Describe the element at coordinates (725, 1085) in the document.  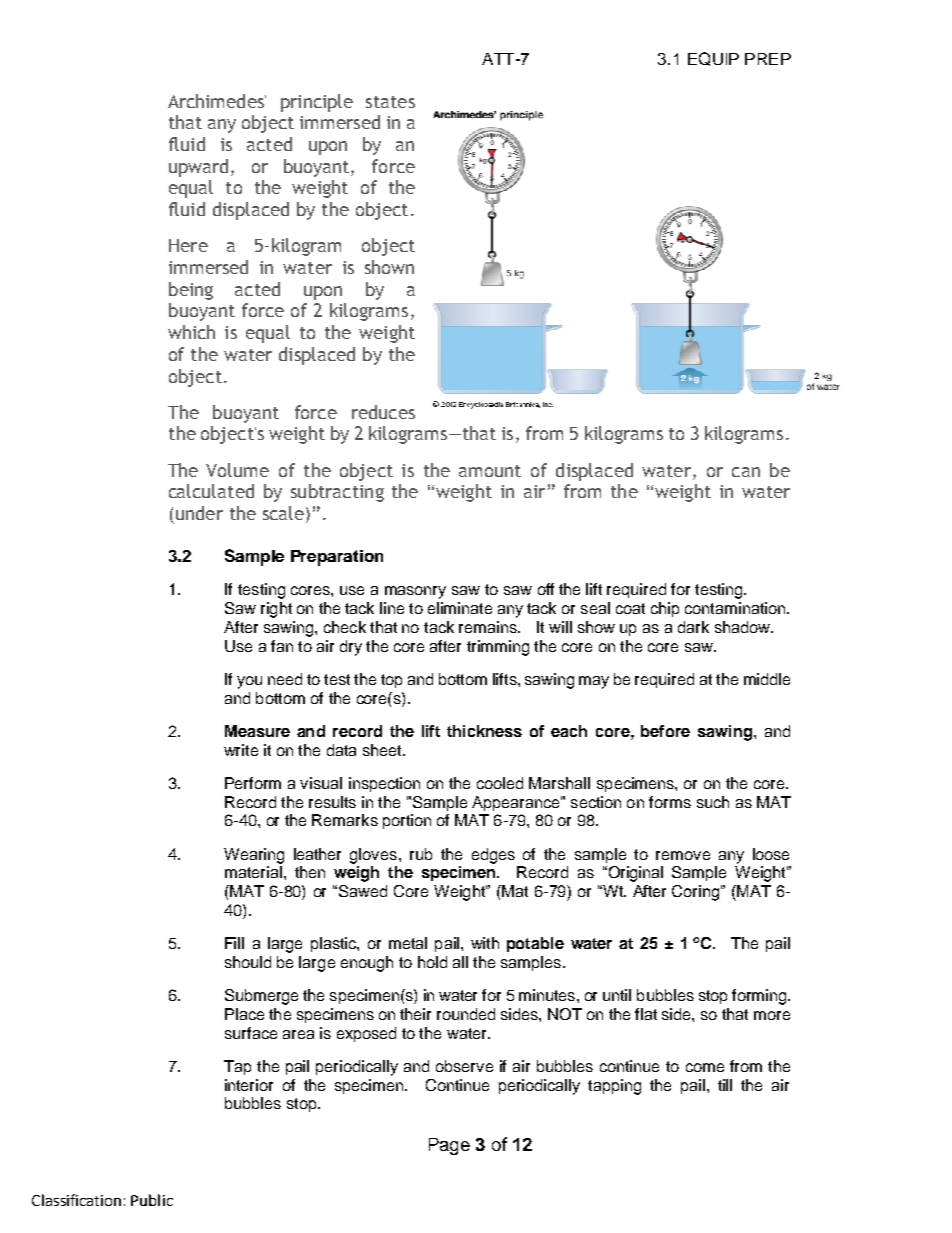
I see `till` at that location.
